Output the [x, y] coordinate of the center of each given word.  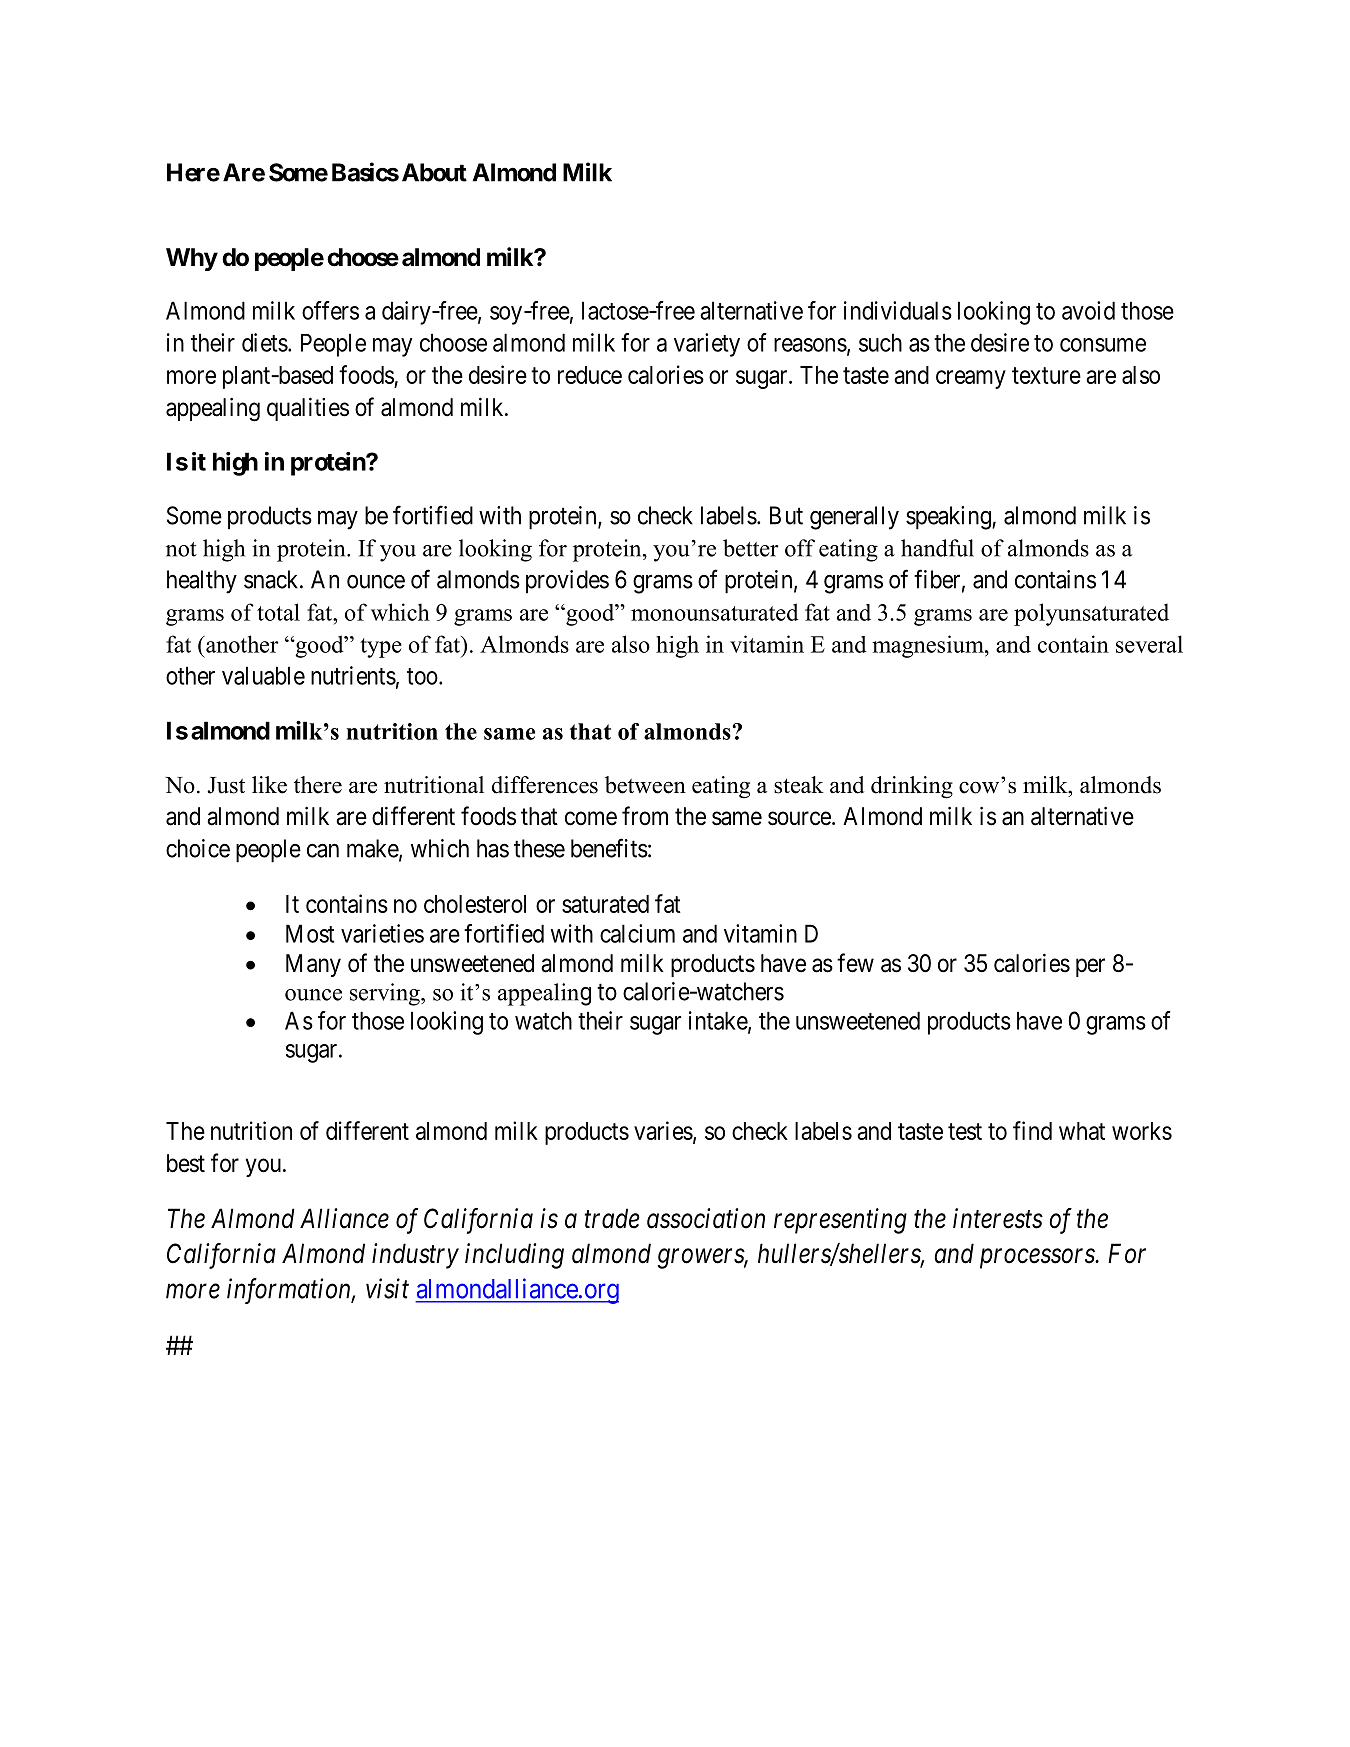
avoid [1088, 310]
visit [387, 1288]
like [269, 785]
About [434, 172]
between [645, 785]
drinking [912, 787]
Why [192, 259]
